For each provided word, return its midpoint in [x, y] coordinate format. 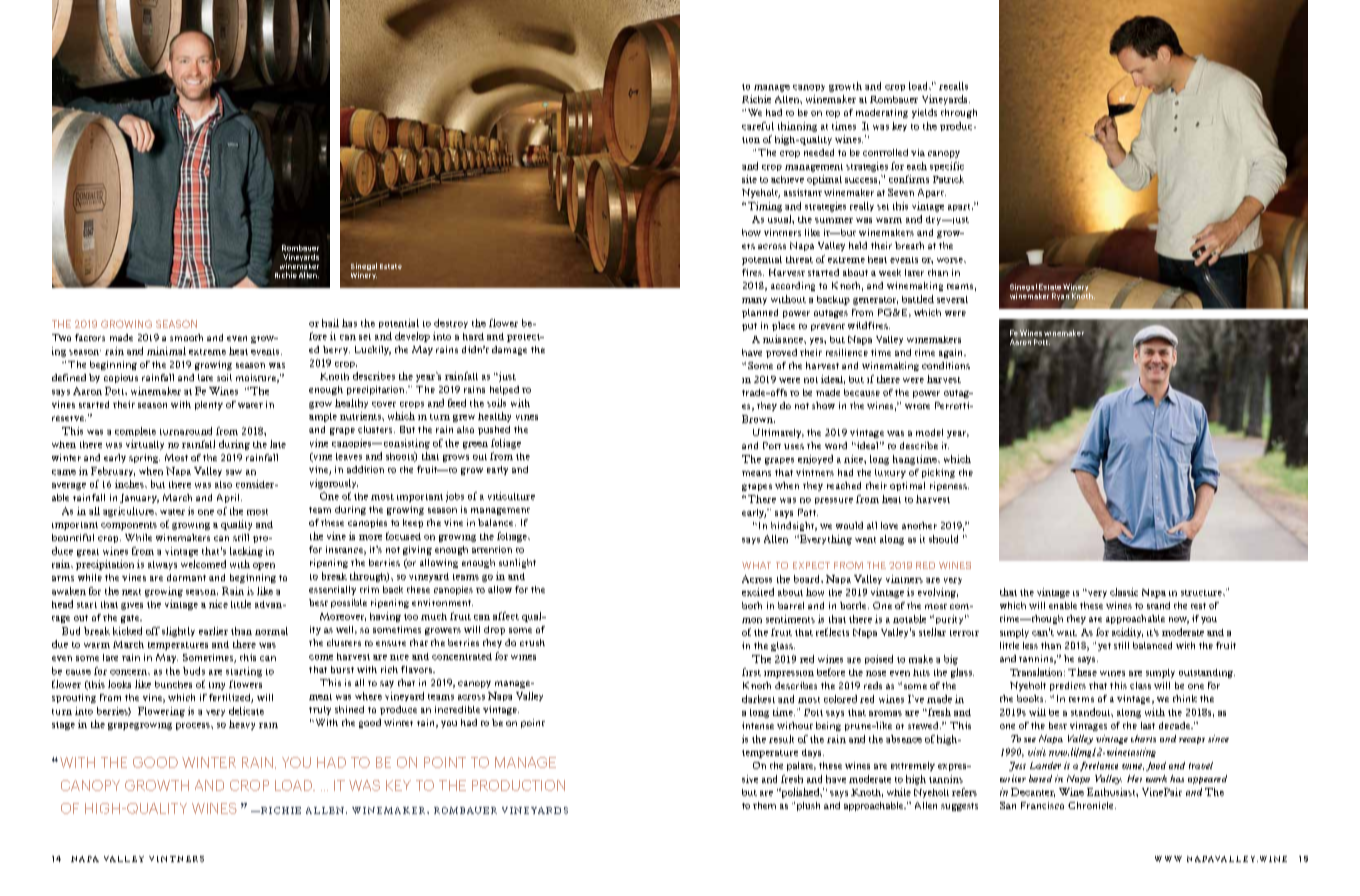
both [752, 605]
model [929, 432]
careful [758, 126]
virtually [145, 445]
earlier [213, 631]
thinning [797, 127]
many [754, 301]
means [756, 473]
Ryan [1060, 296]
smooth [186, 337]
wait [1067, 633]
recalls [953, 86]
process [194, 726]
